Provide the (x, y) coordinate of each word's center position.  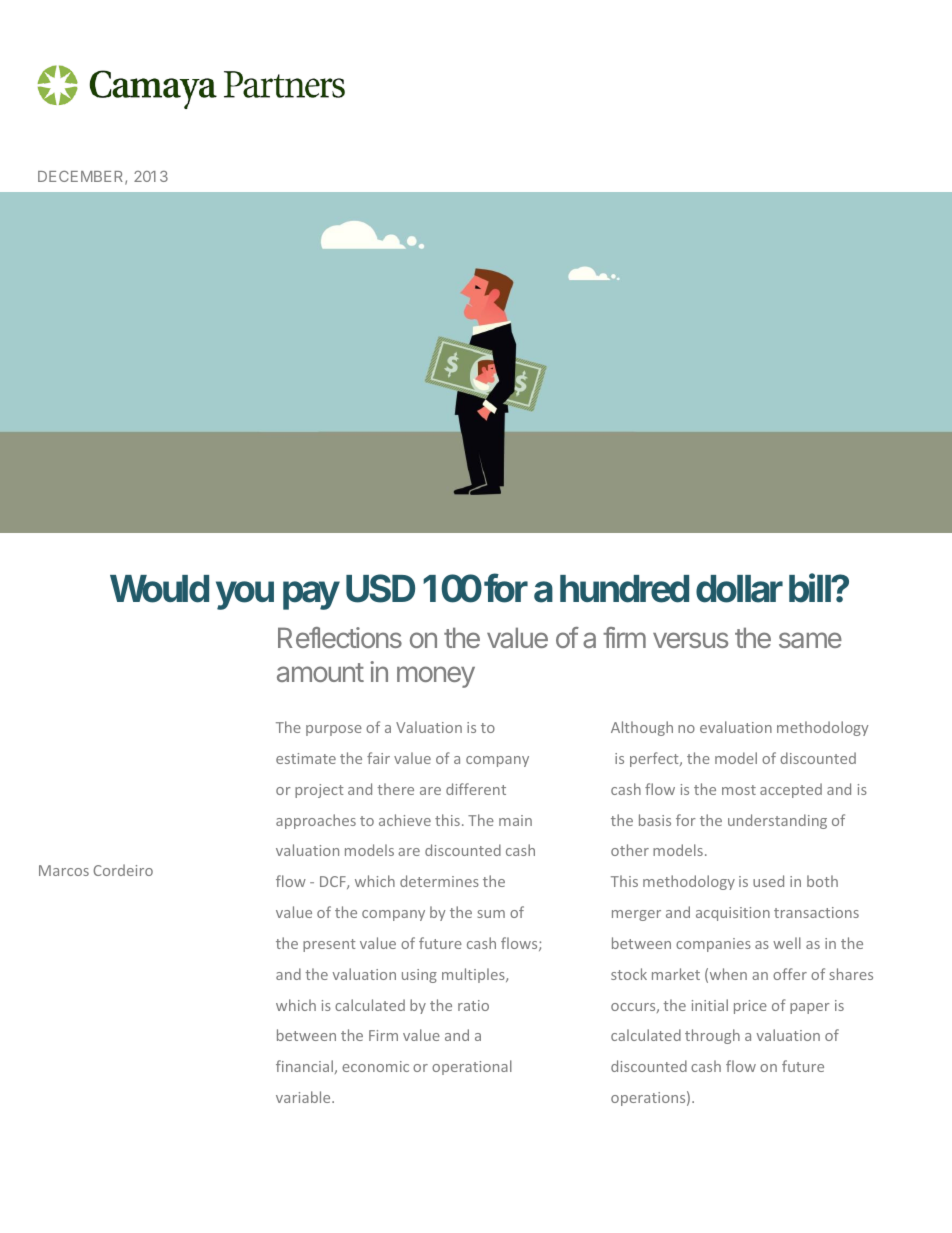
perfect (655, 759)
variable (304, 1097)
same (810, 640)
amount (320, 672)
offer (790, 974)
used (768, 881)
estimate (306, 758)
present (329, 945)
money (436, 677)
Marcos (64, 870)
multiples (474, 975)
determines (439, 881)
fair (378, 758)
